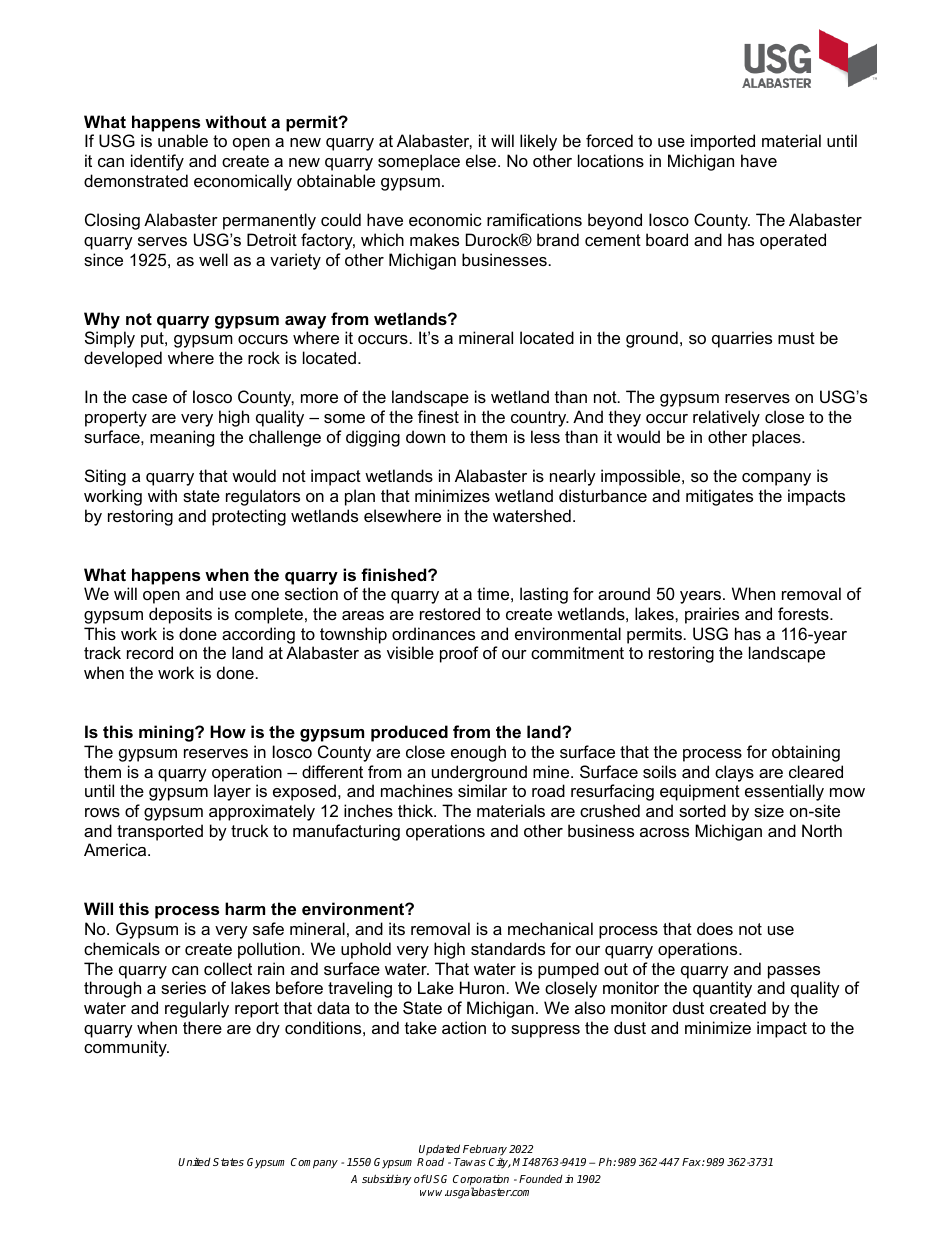  Describe the element at coordinates (508, 948) in the page. I see `standards` at that location.
